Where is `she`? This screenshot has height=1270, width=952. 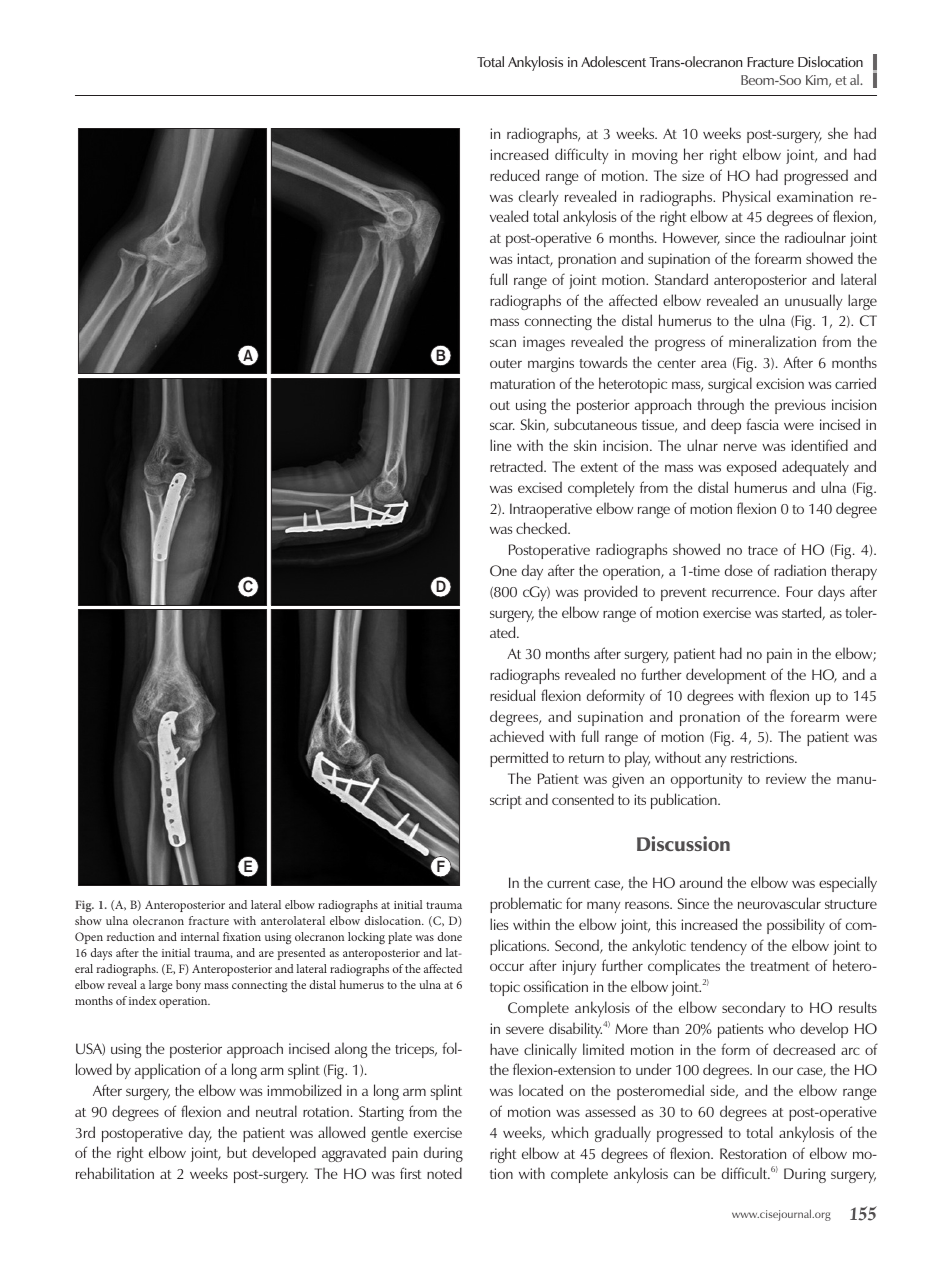 she is located at coordinates (838, 133).
